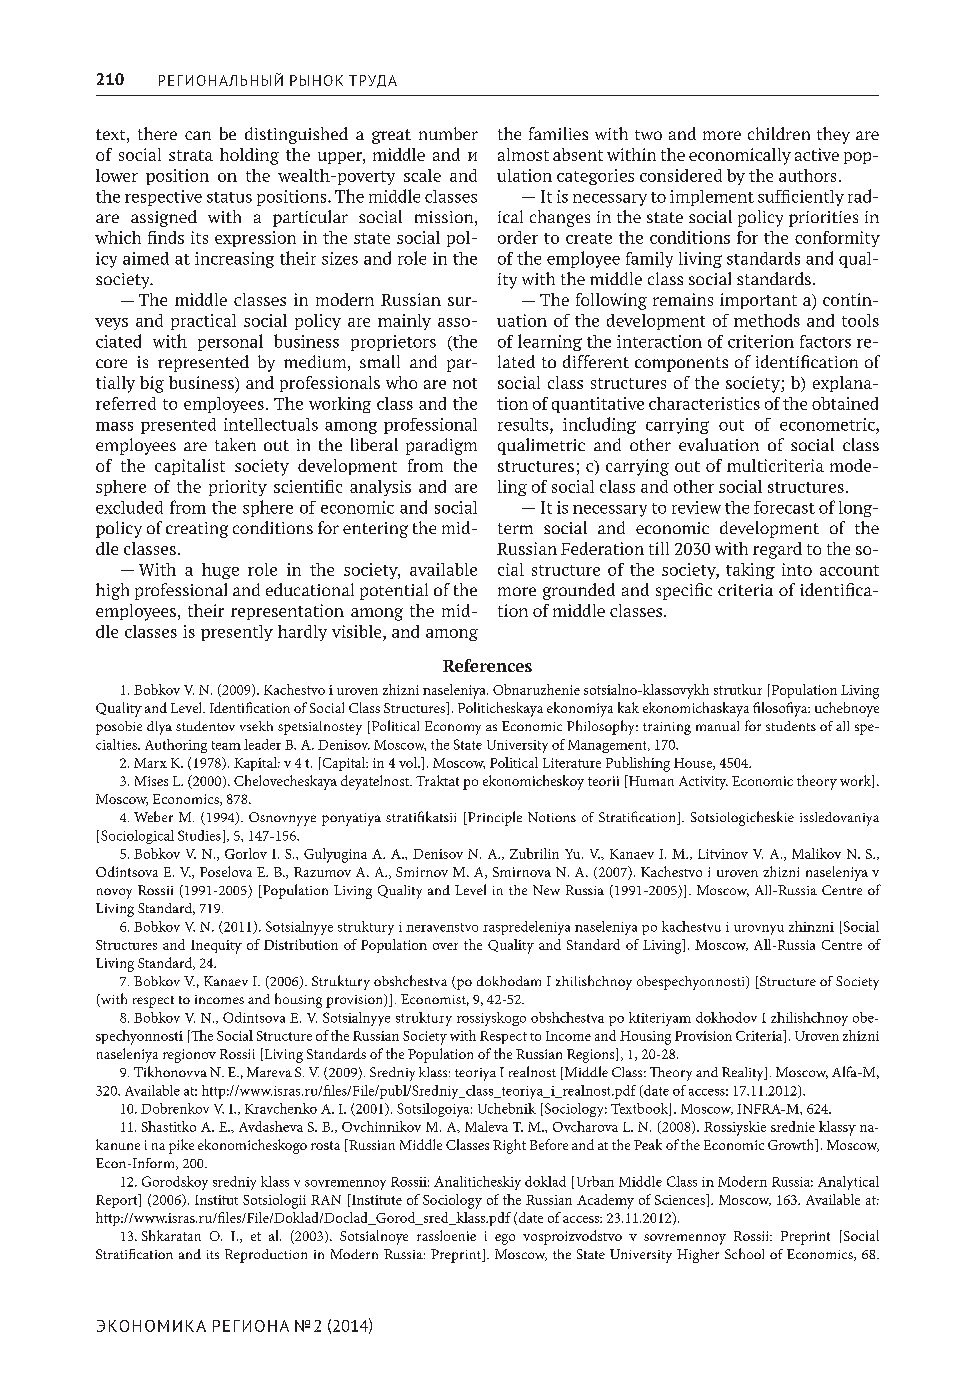 The image size is (975, 1381). I want to click on paradigm, so click(441, 446).
